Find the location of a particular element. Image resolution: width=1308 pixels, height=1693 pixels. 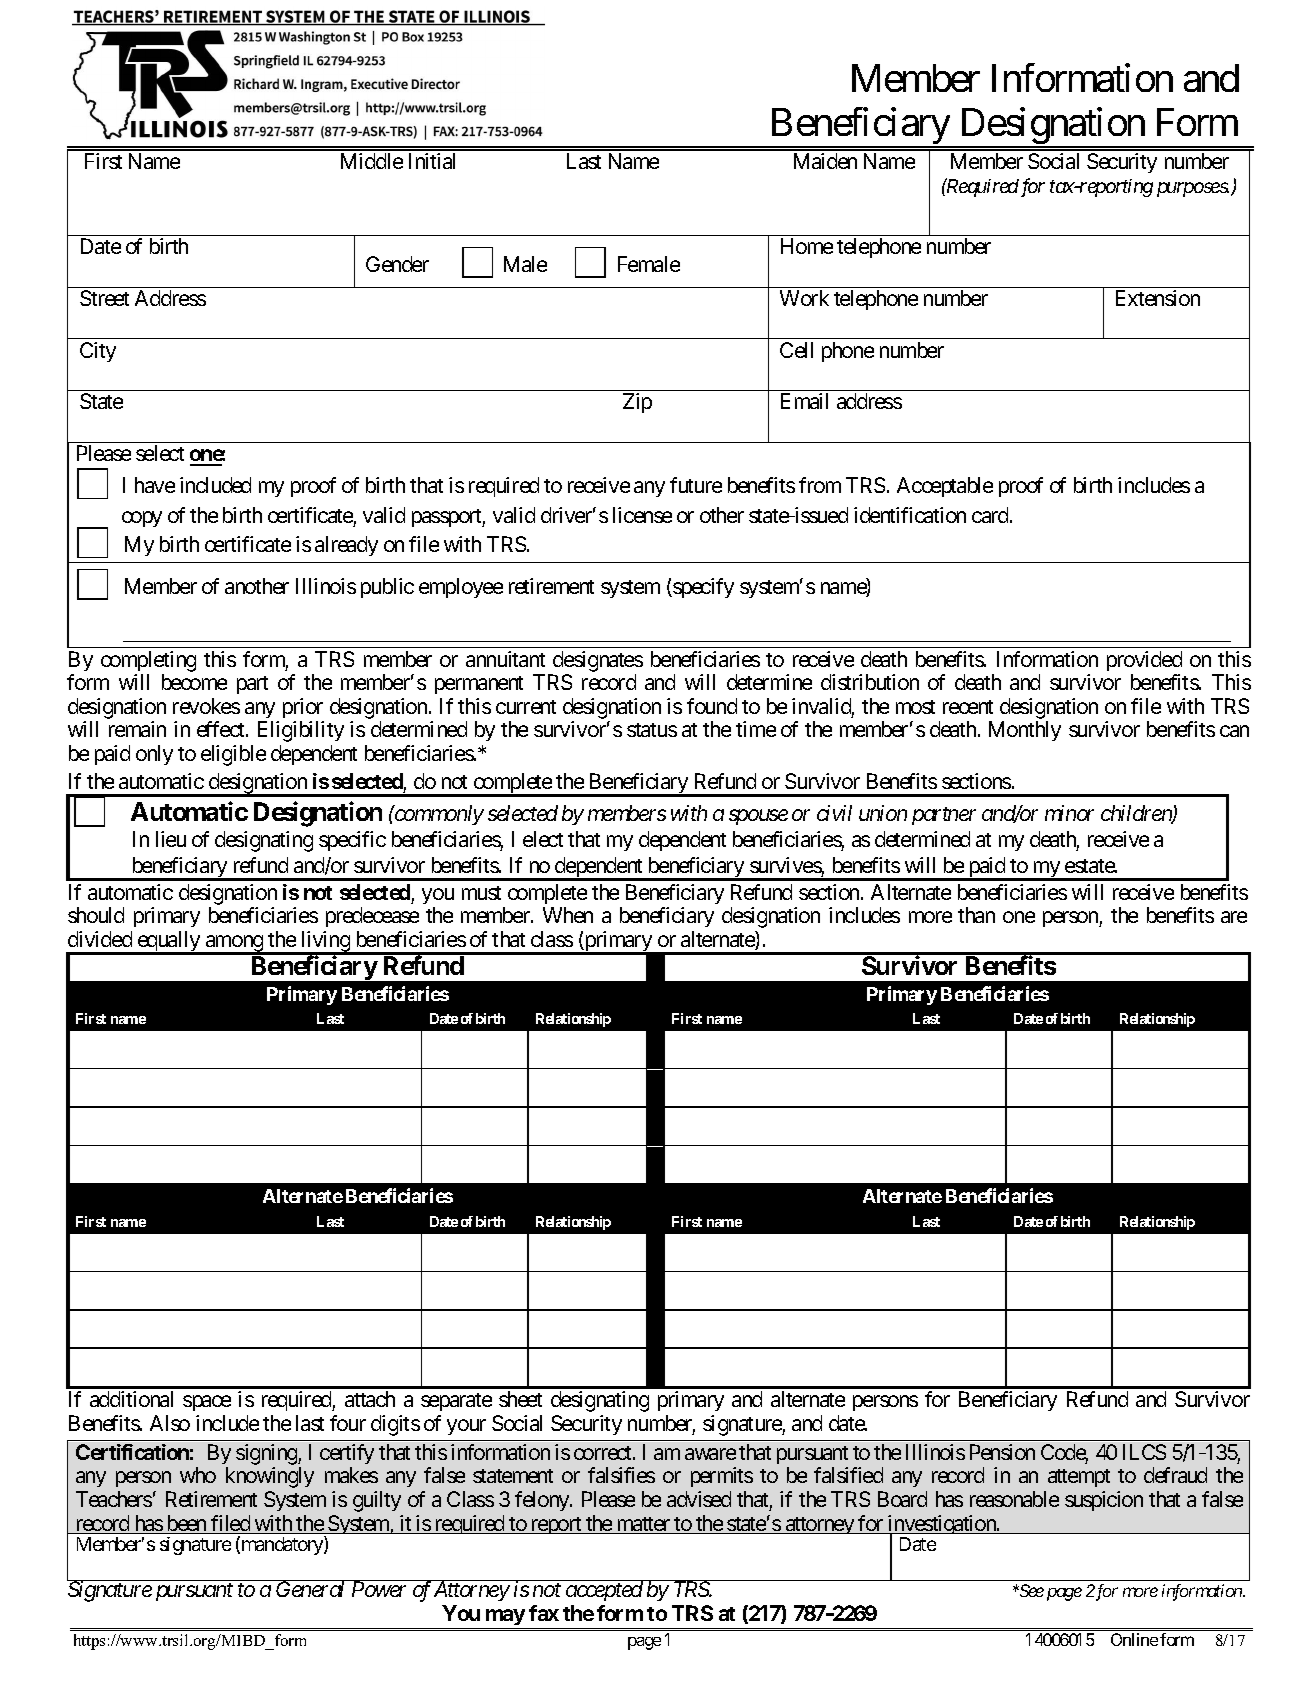

among is located at coordinates (234, 944).
